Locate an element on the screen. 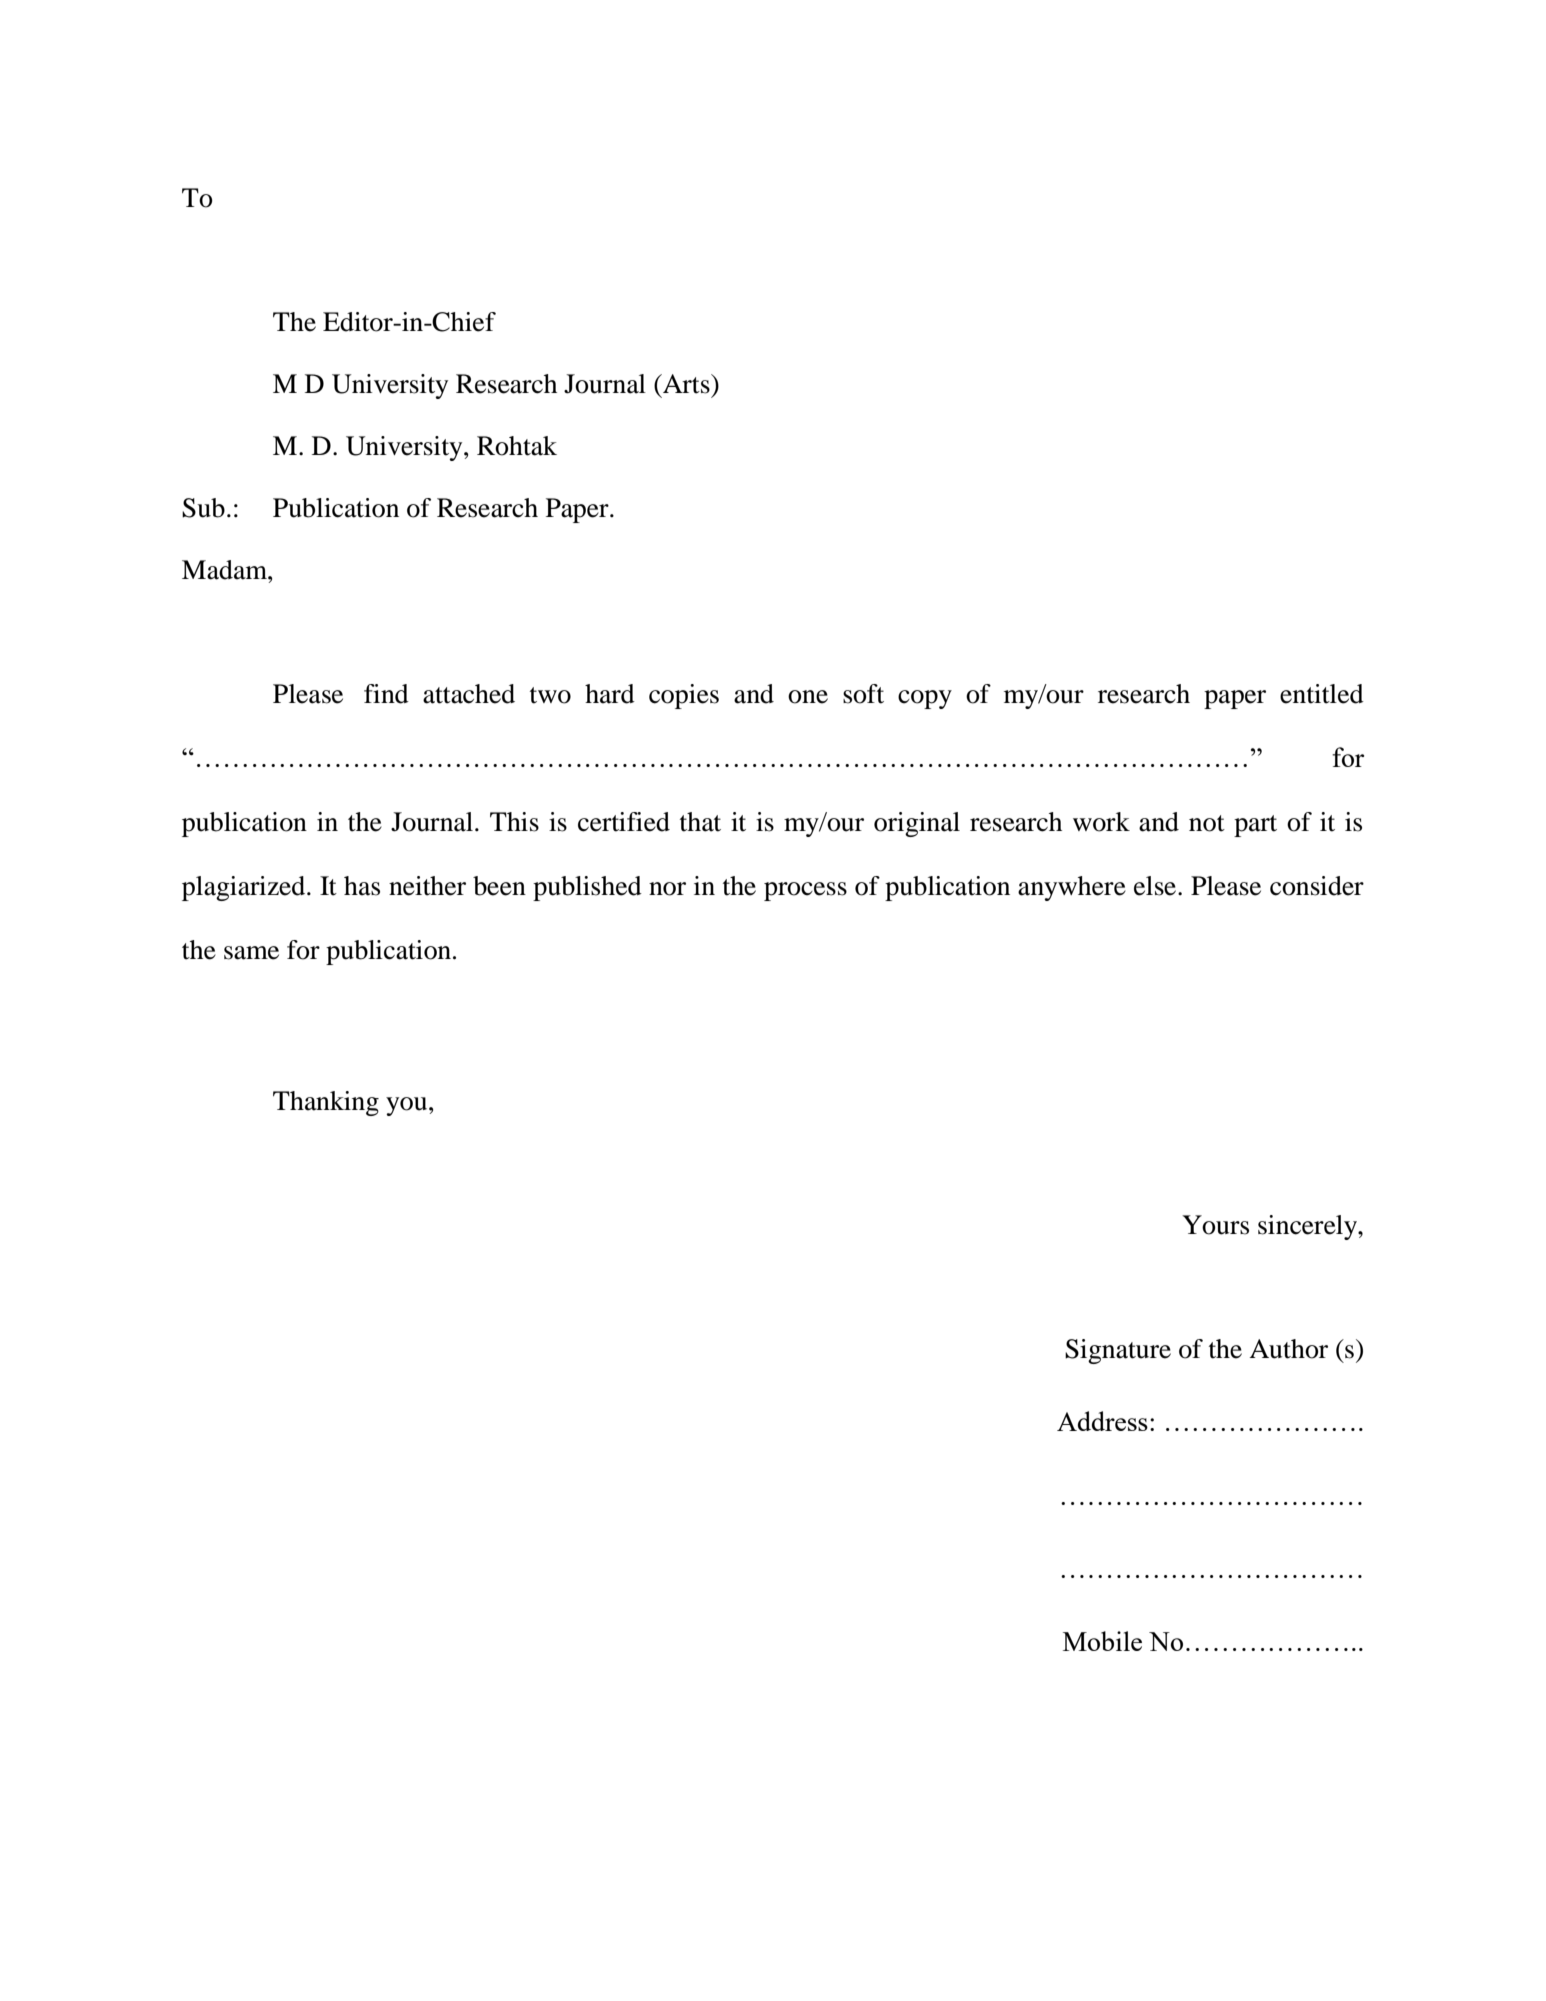 This screenshot has height=2001, width=1546. Mobile is located at coordinates (1102, 1641).
